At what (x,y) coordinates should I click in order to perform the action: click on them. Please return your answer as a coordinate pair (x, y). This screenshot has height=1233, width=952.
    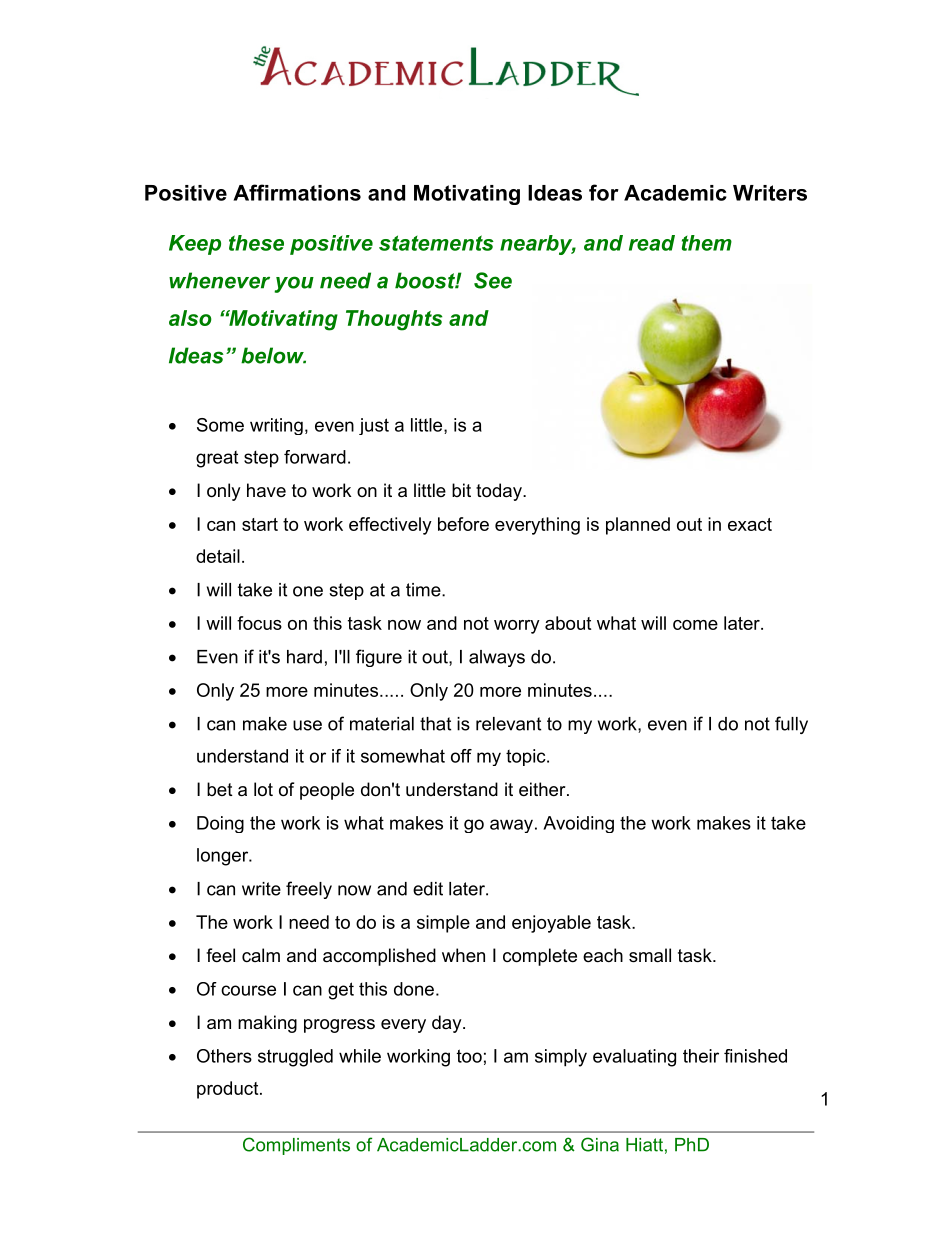
    Looking at the image, I should click on (707, 243).
